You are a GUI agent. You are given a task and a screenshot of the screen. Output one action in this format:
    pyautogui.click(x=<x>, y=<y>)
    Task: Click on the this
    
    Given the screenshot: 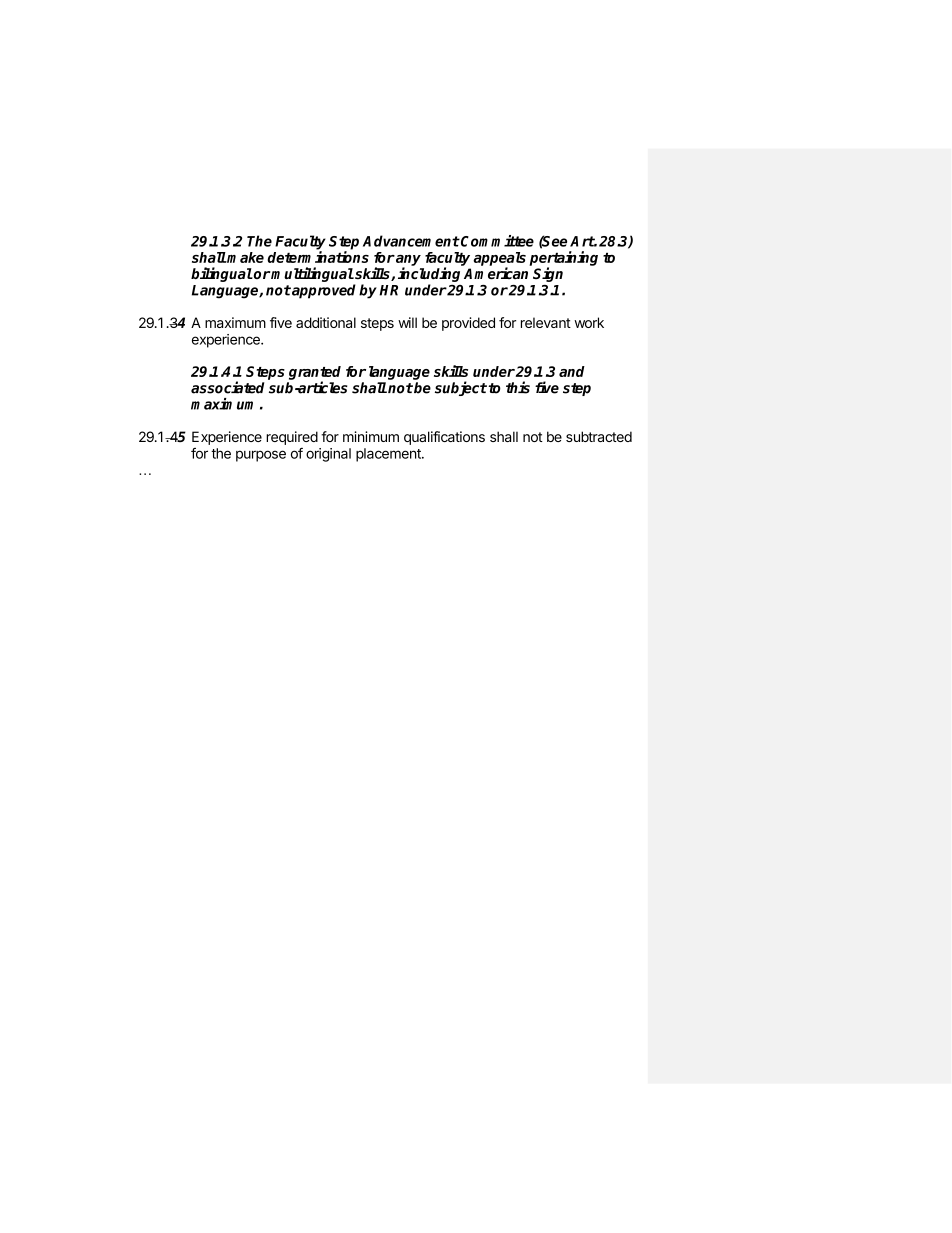 What is the action you would take?
    pyautogui.click(x=518, y=387)
